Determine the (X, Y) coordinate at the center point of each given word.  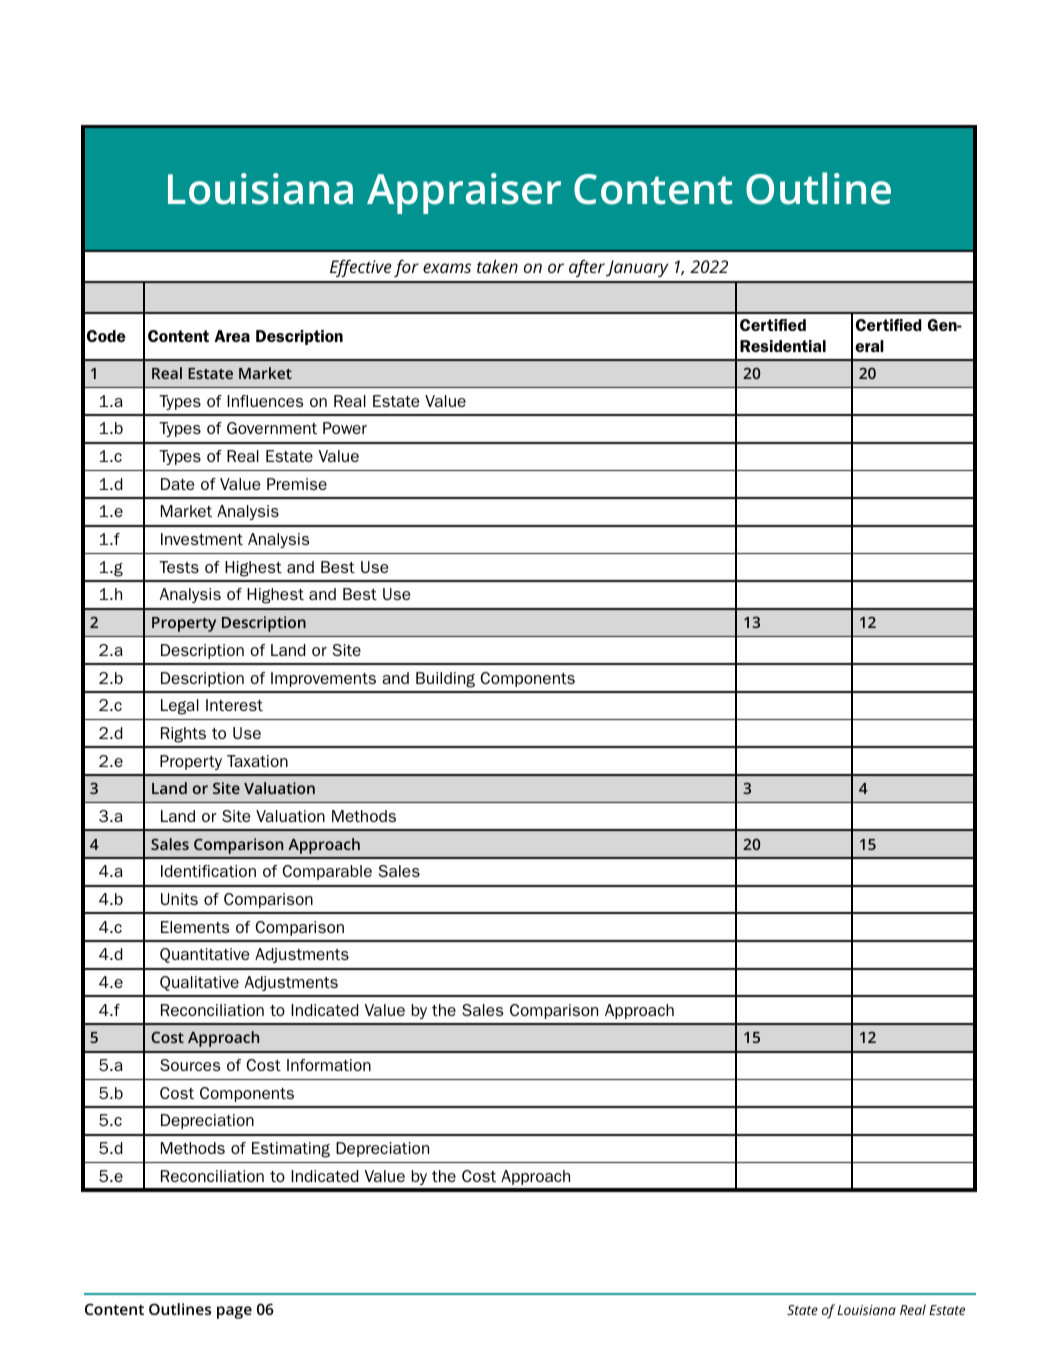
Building (445, 680)
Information (329, 1065)
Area (232, 336)
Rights (183, 735)
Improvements (323, 679)
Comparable (327, 872)
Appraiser (464, 193)
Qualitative (199, 983)
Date (177, 484)
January (637, 268)
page (234, 1312)
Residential (783, 346)
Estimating (291, 1150)
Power (345, 428)
